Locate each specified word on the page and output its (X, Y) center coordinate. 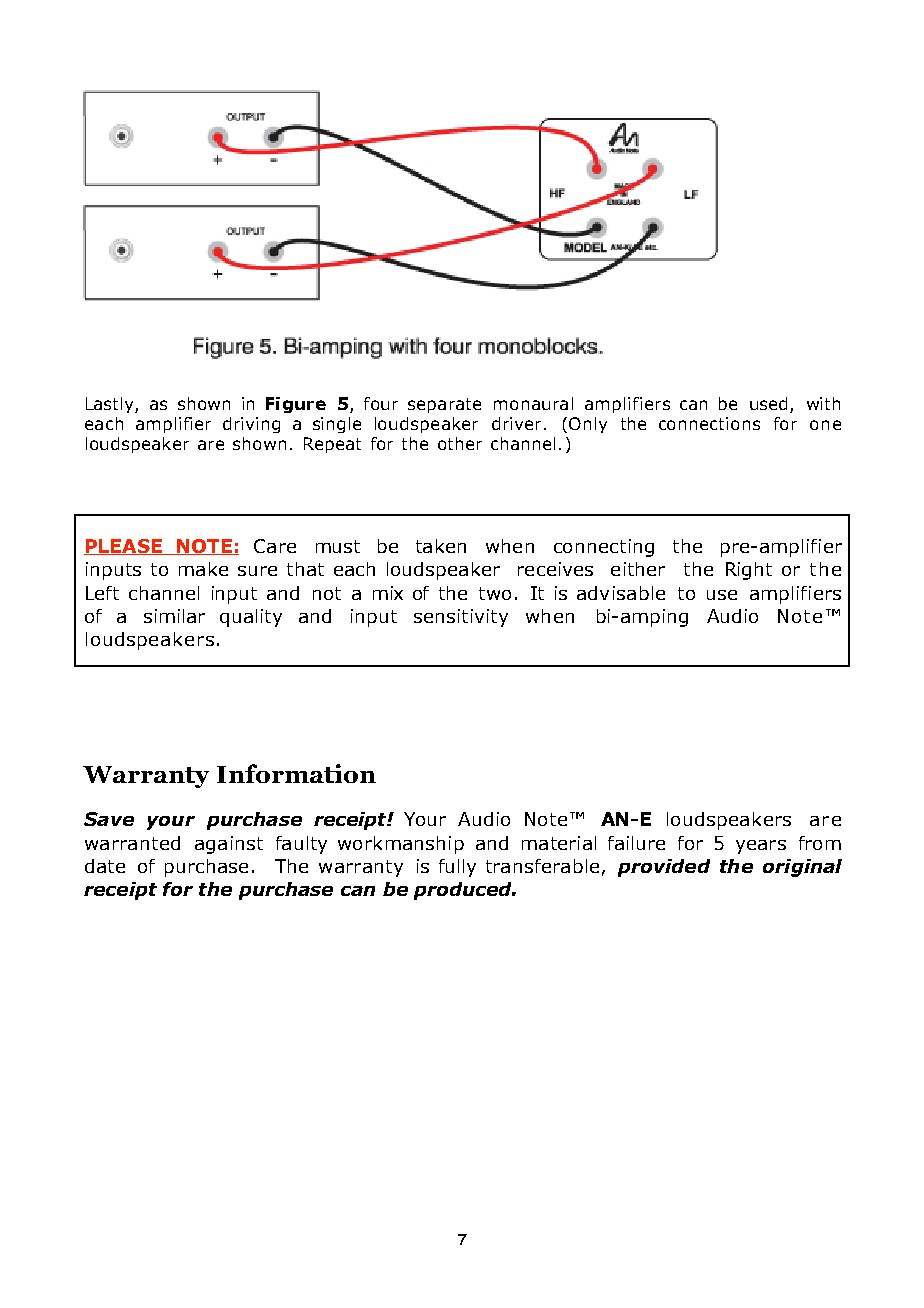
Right (749, 571)
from (820, 843)
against (229, 845)
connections (709, 423)
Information (296, 773)
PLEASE (124, 547)
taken (441, 546)
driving (251, 425)
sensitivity (461, 618)
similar (174, 616)
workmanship (401, 845)
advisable (621, 593)
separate (444, 405)
